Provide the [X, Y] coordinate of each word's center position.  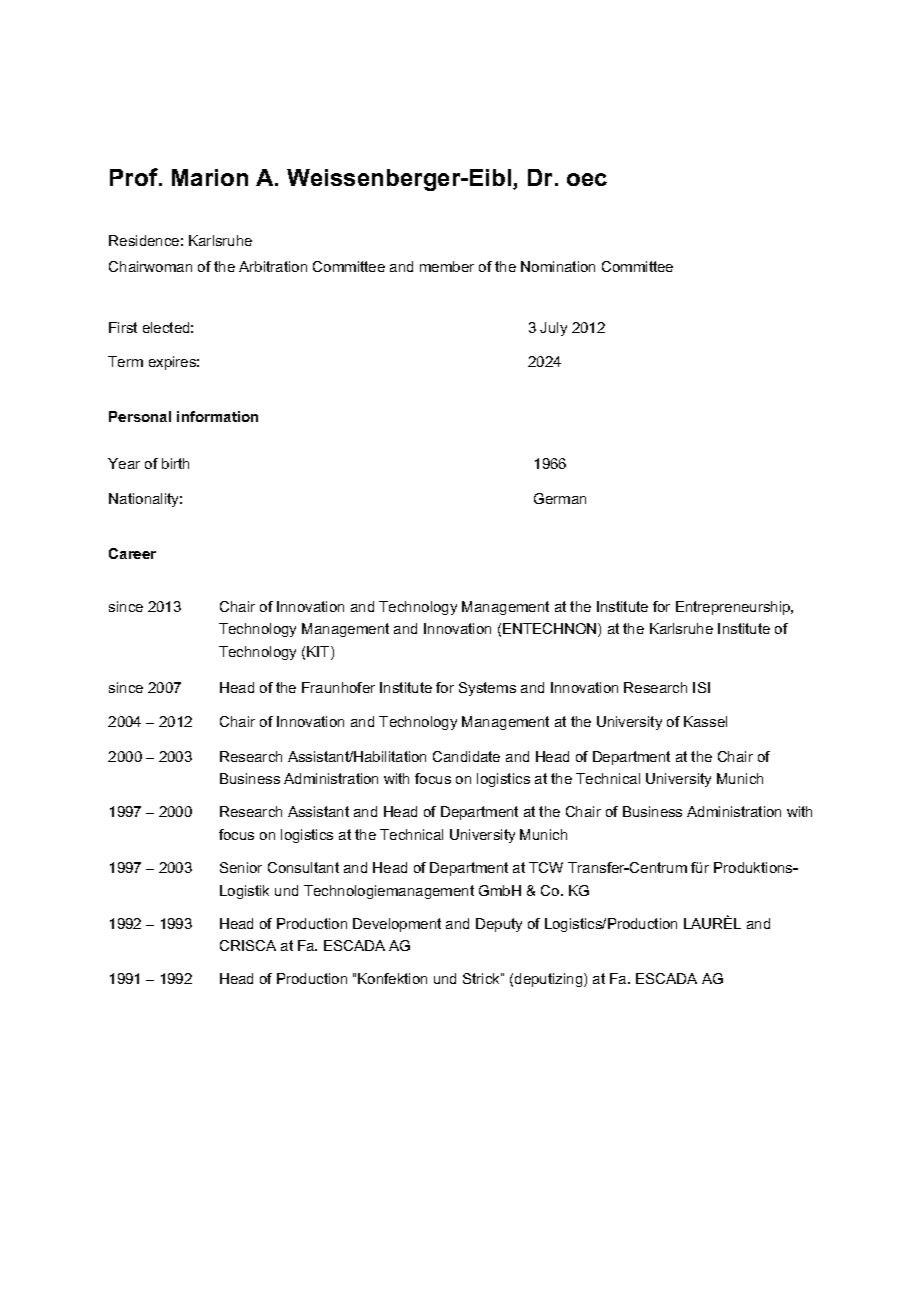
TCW [546, 867]
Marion [210, 177]
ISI [701, 687]
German [560, 498]
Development [397, 925]
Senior [241, 867]
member [447, 266]
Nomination [558, 266]
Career [132, 553]
